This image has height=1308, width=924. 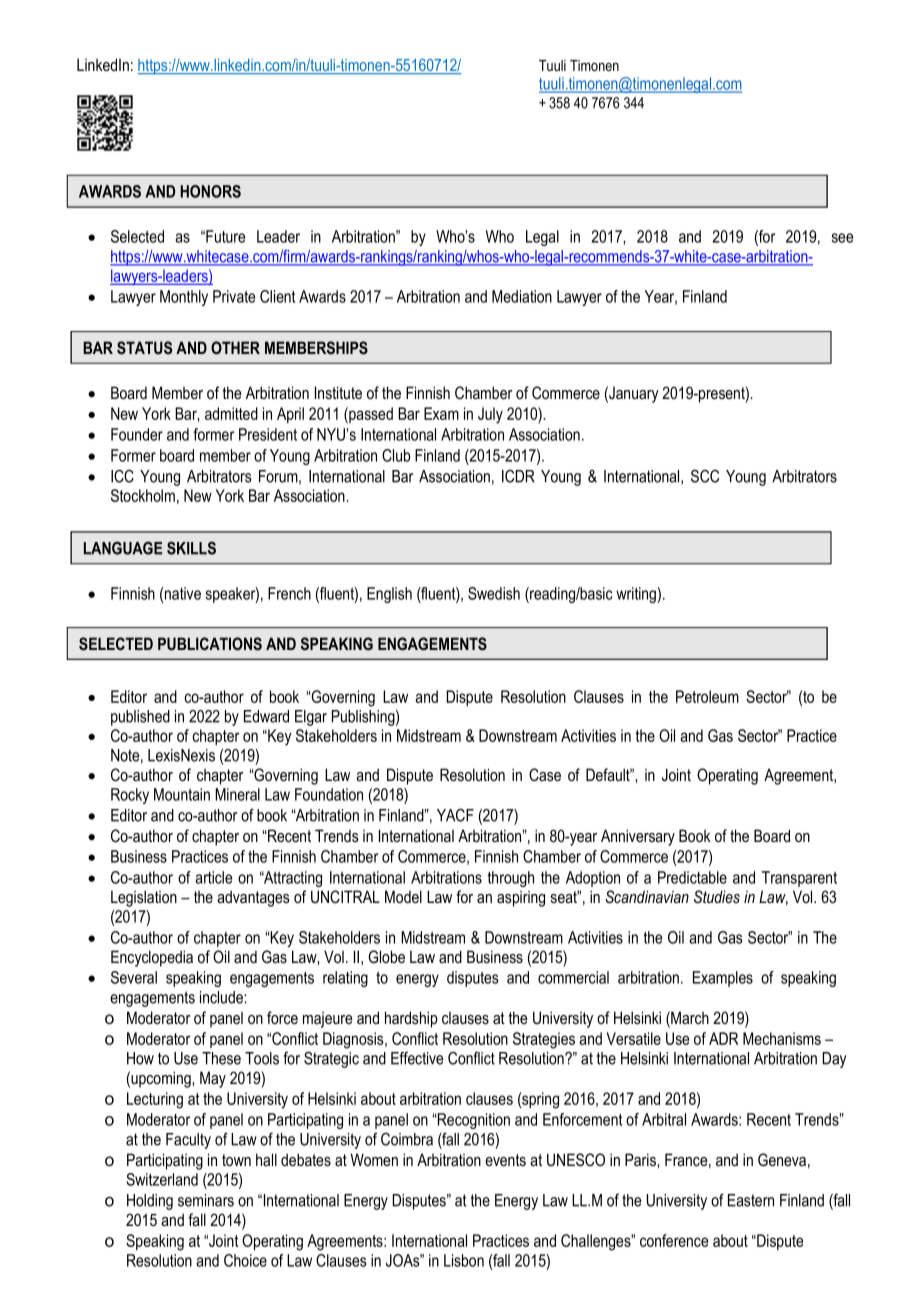 I want to click on HONORS, so click(x=210, y=191).
